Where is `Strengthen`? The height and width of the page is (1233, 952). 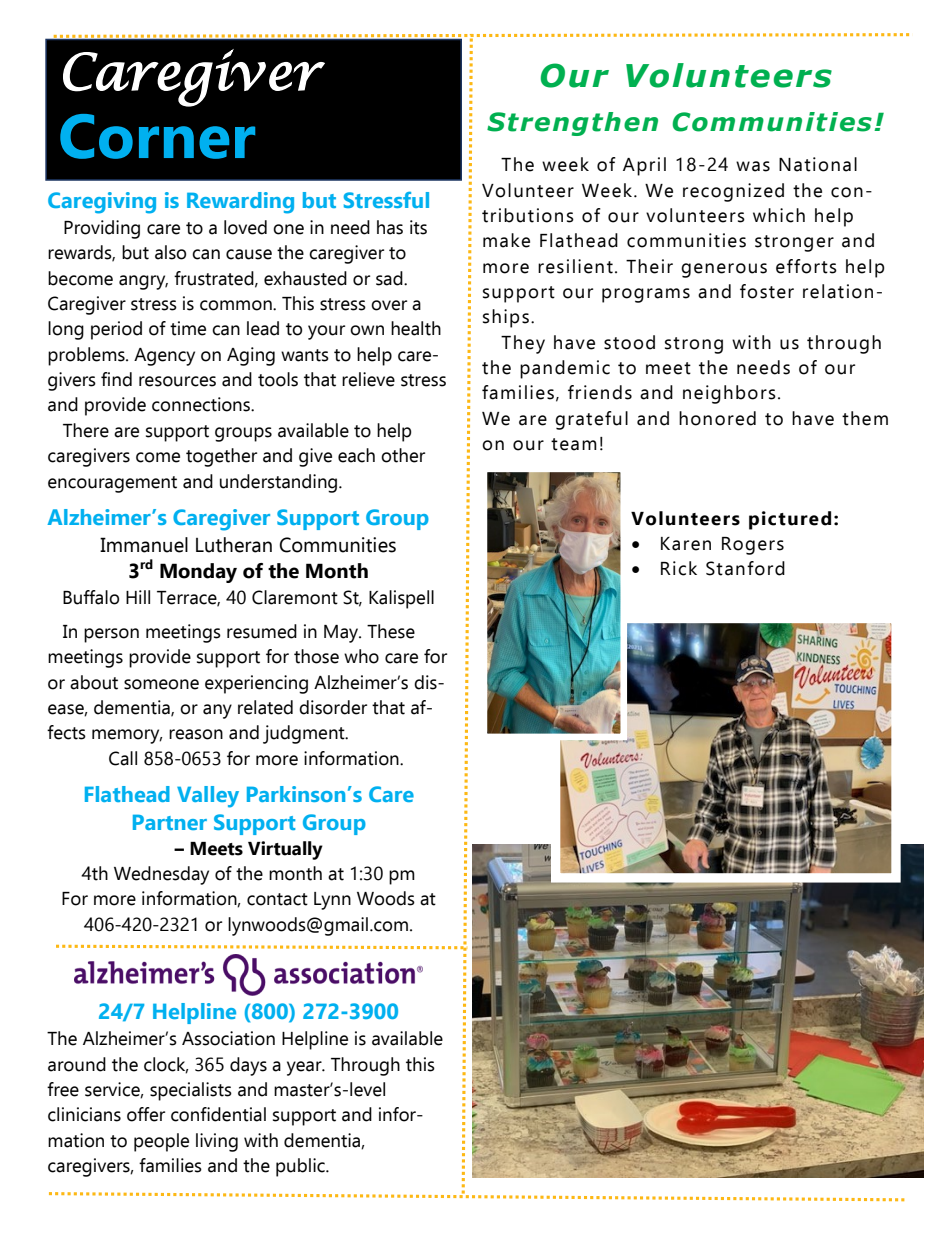 Strengthen is located at coordinates (572, 124).
